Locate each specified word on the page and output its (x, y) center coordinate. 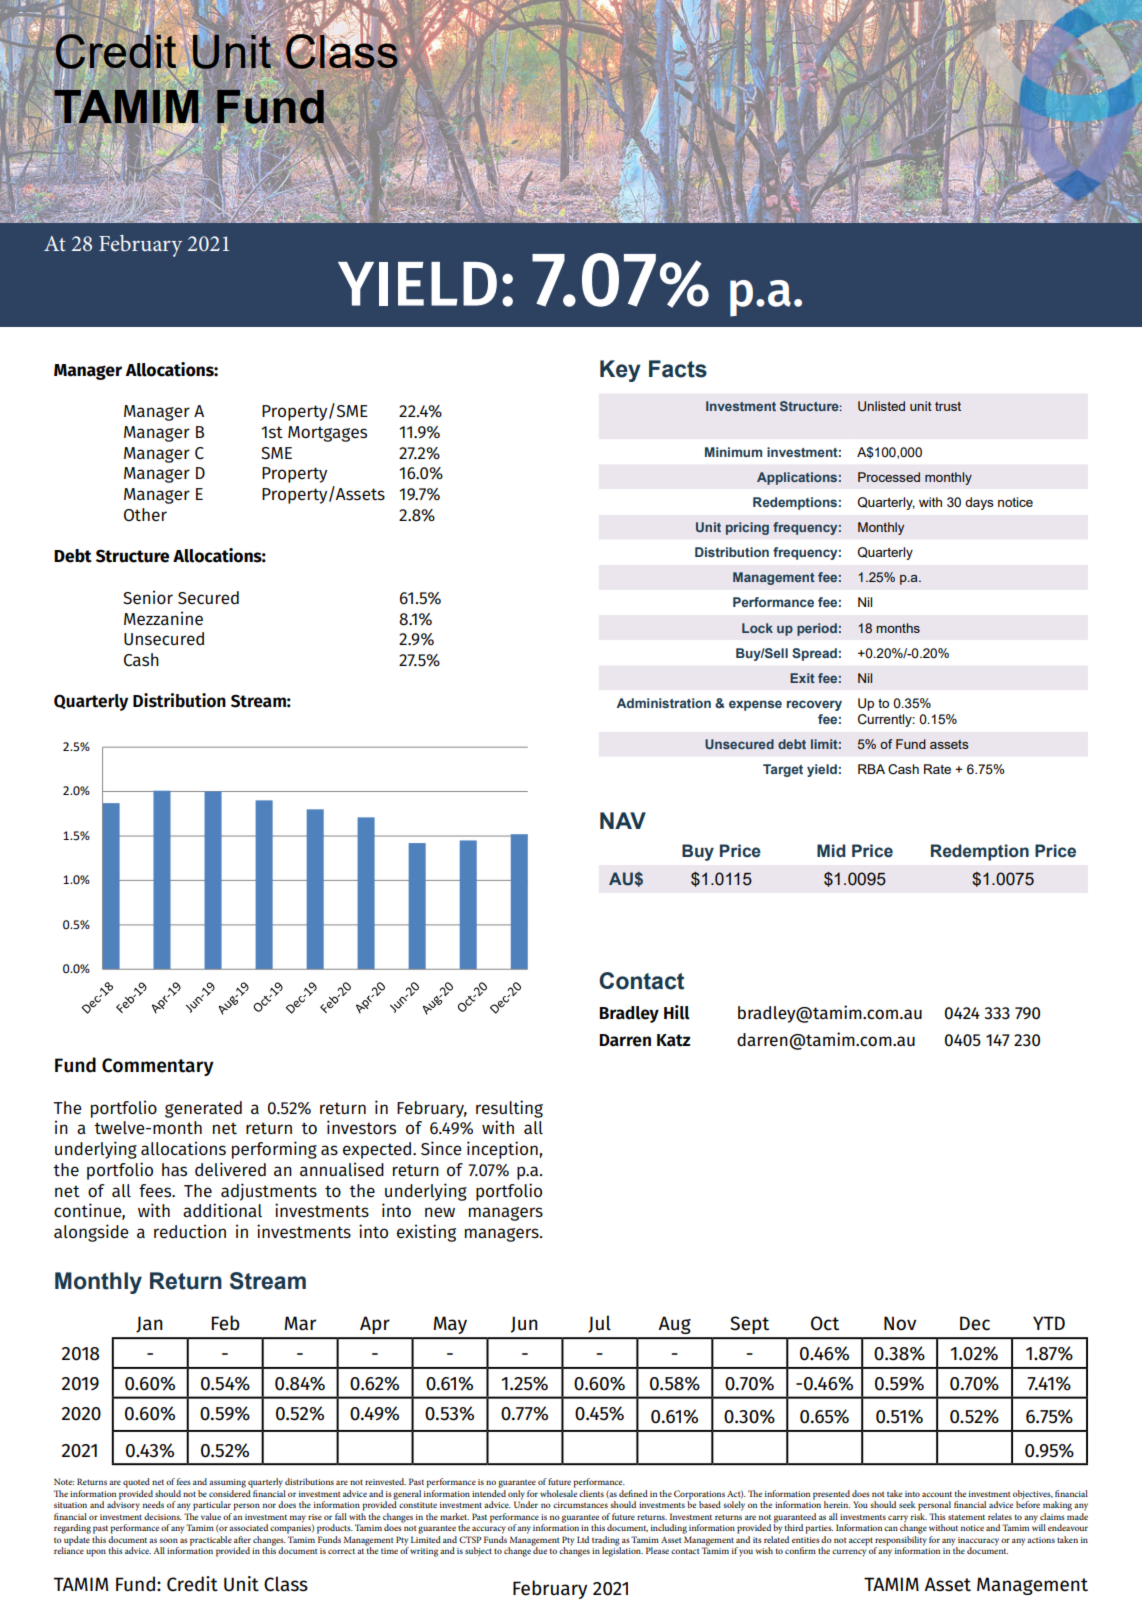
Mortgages (327, 434)
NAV (623, 820)
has (174, 1170)
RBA (871, 769)
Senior (148, 597)
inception (503, 1150)
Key (620, 371)
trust (948, 406)
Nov (900, 1323)
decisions (163, 1516)
